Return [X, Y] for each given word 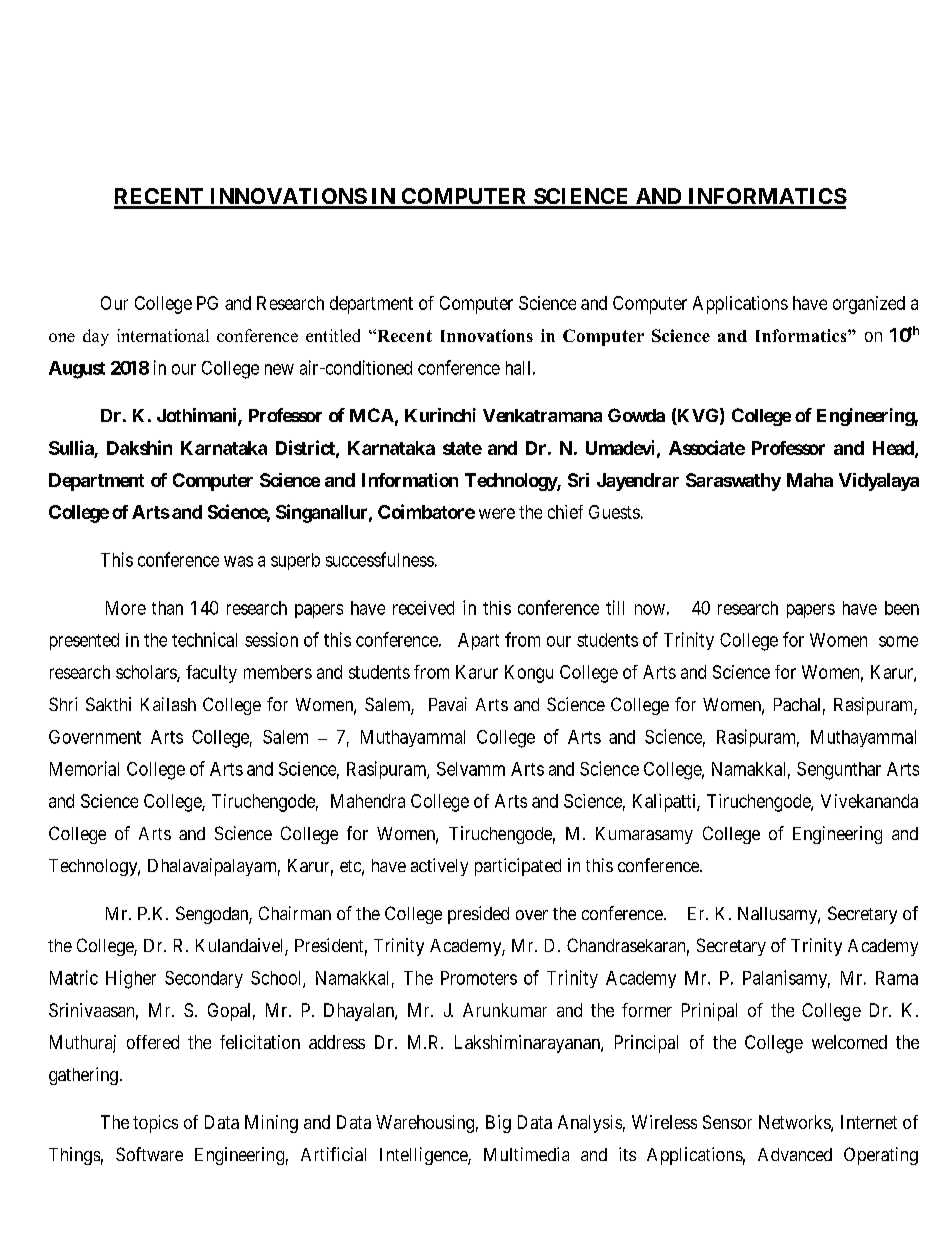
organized [869, 305]
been [902, 608]
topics [155, 1124]
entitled [333, 335]
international [163, 335]
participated [518, 867]
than [167, 608]
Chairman [295, 913]
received [423, 608]
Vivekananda [869, 801]
